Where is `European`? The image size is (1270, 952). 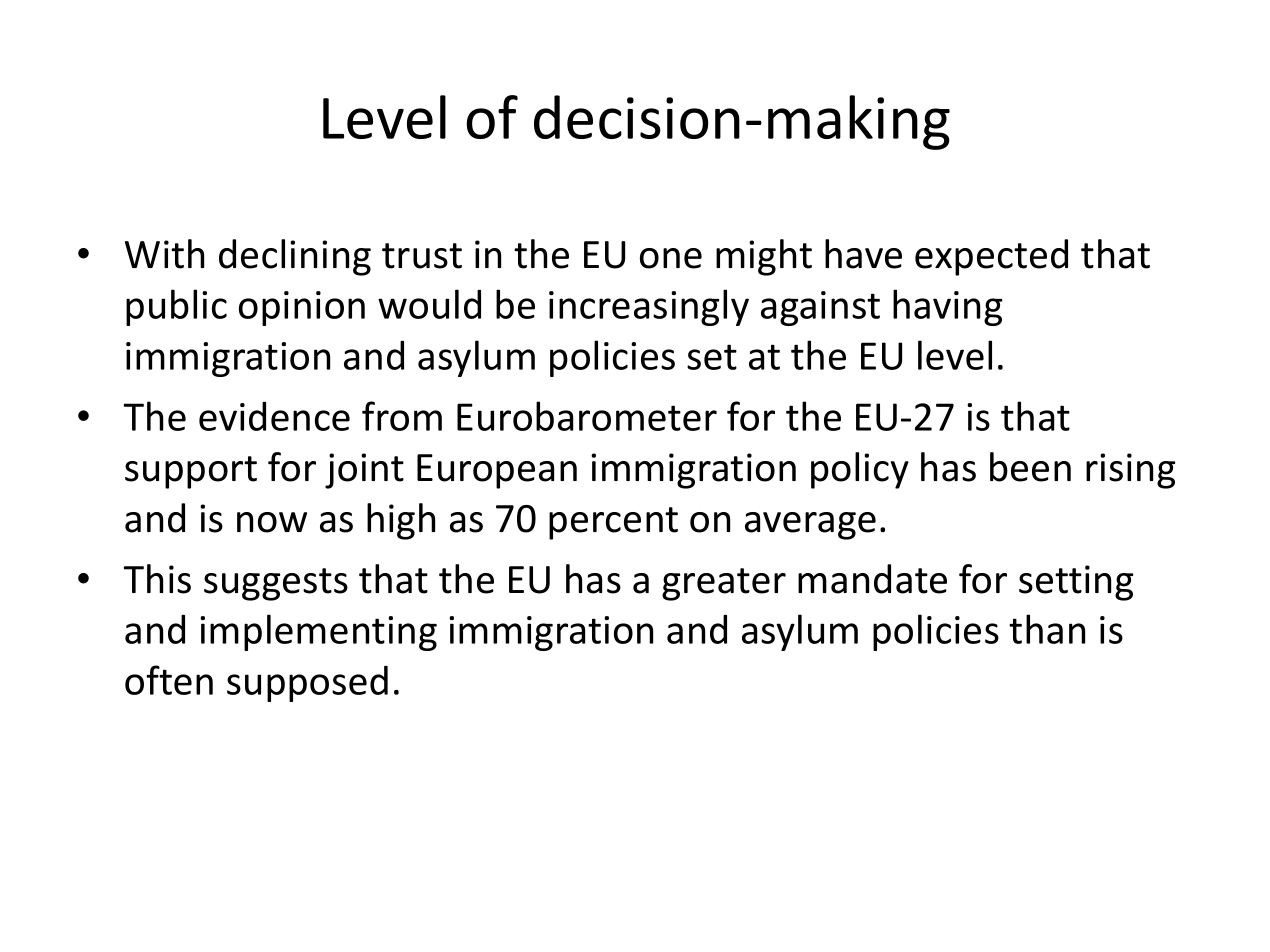 European is located at coordinates (497, 471).
